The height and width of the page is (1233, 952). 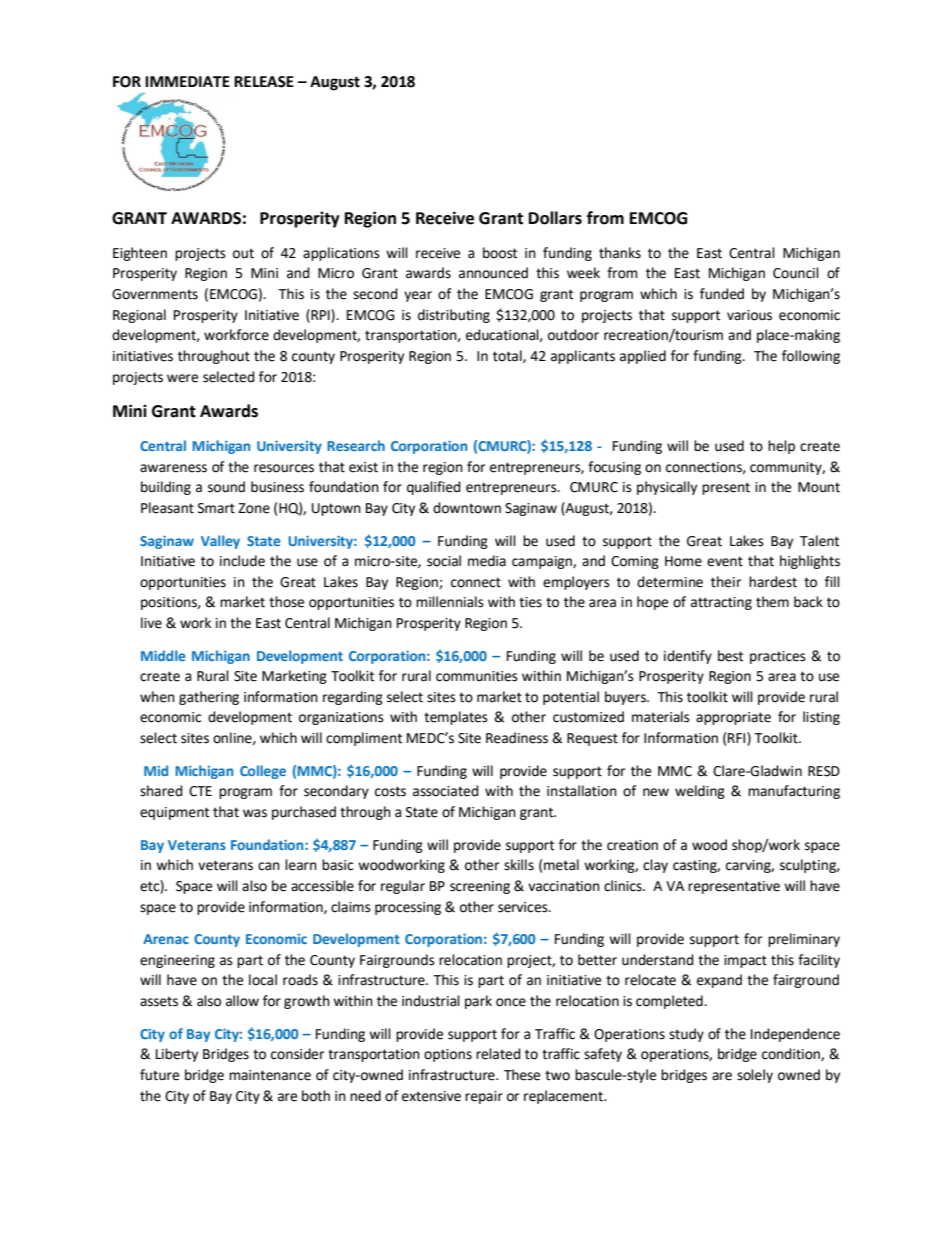 I want to click on Dollars, so click(x=555, y=218).
